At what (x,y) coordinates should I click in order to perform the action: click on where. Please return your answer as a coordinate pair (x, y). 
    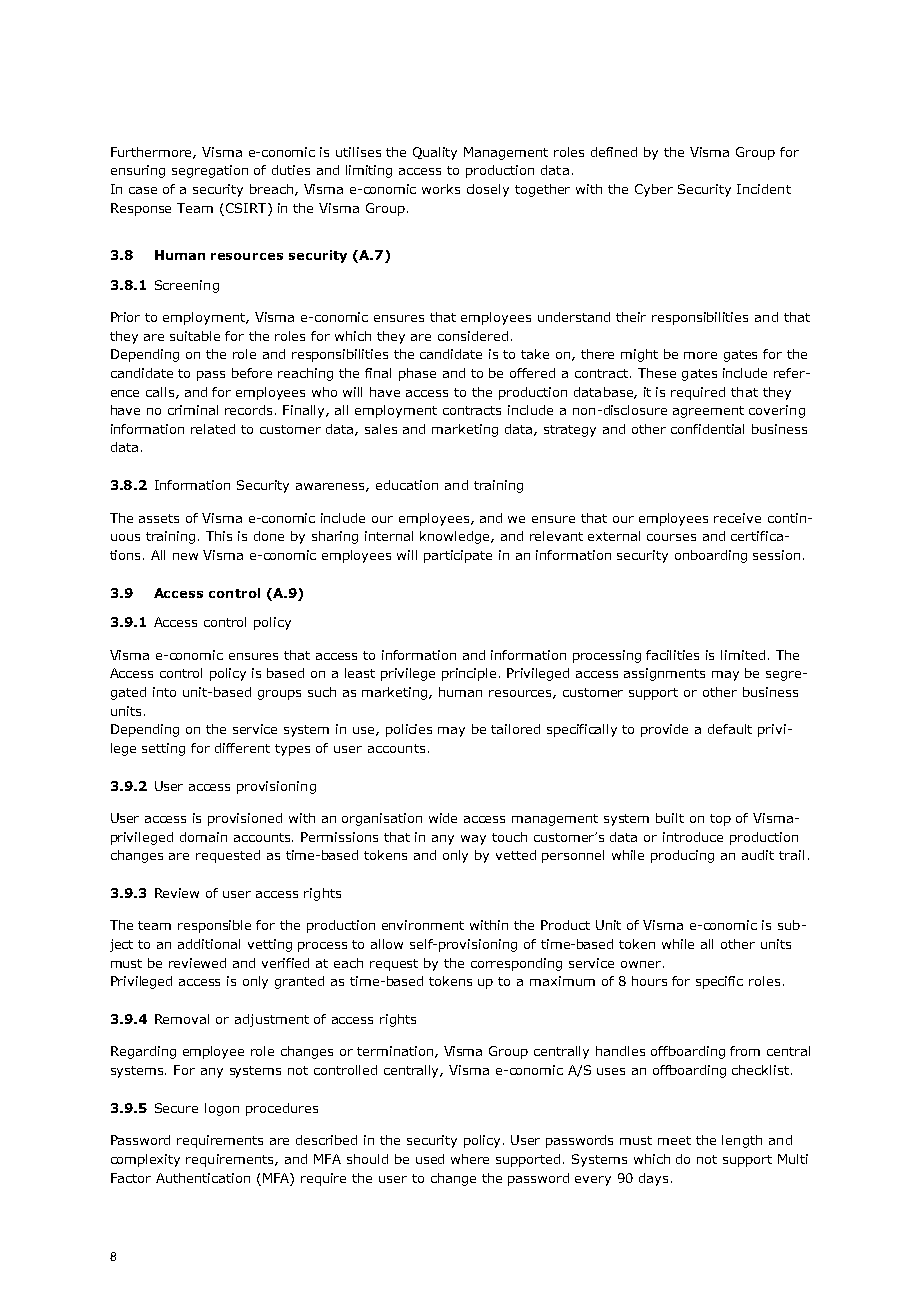
    Looking at the image, I should click on (470, 1159).
